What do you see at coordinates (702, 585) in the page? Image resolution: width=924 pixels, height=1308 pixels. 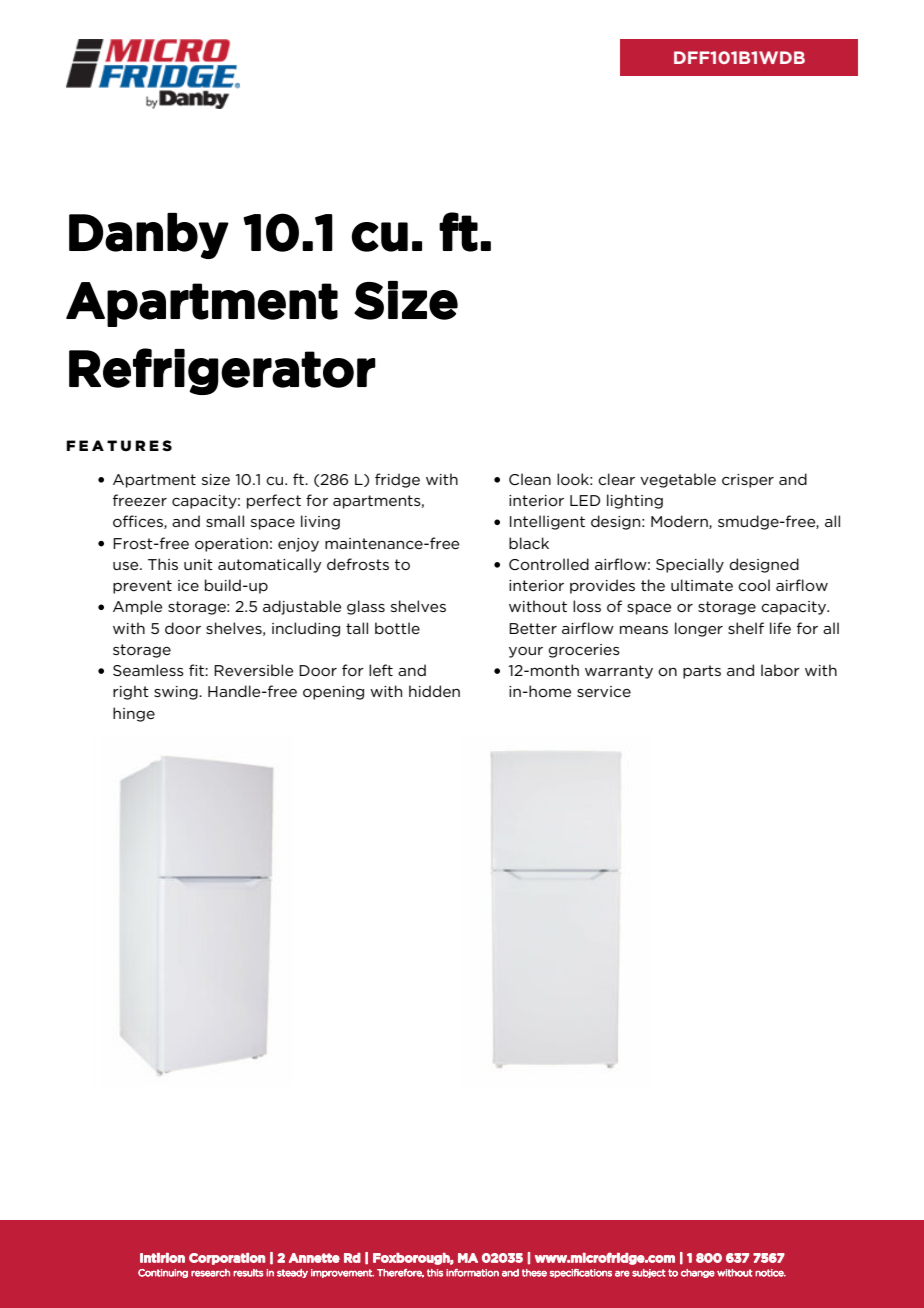 I see `ultimate` at bounding box center [702, 585].
